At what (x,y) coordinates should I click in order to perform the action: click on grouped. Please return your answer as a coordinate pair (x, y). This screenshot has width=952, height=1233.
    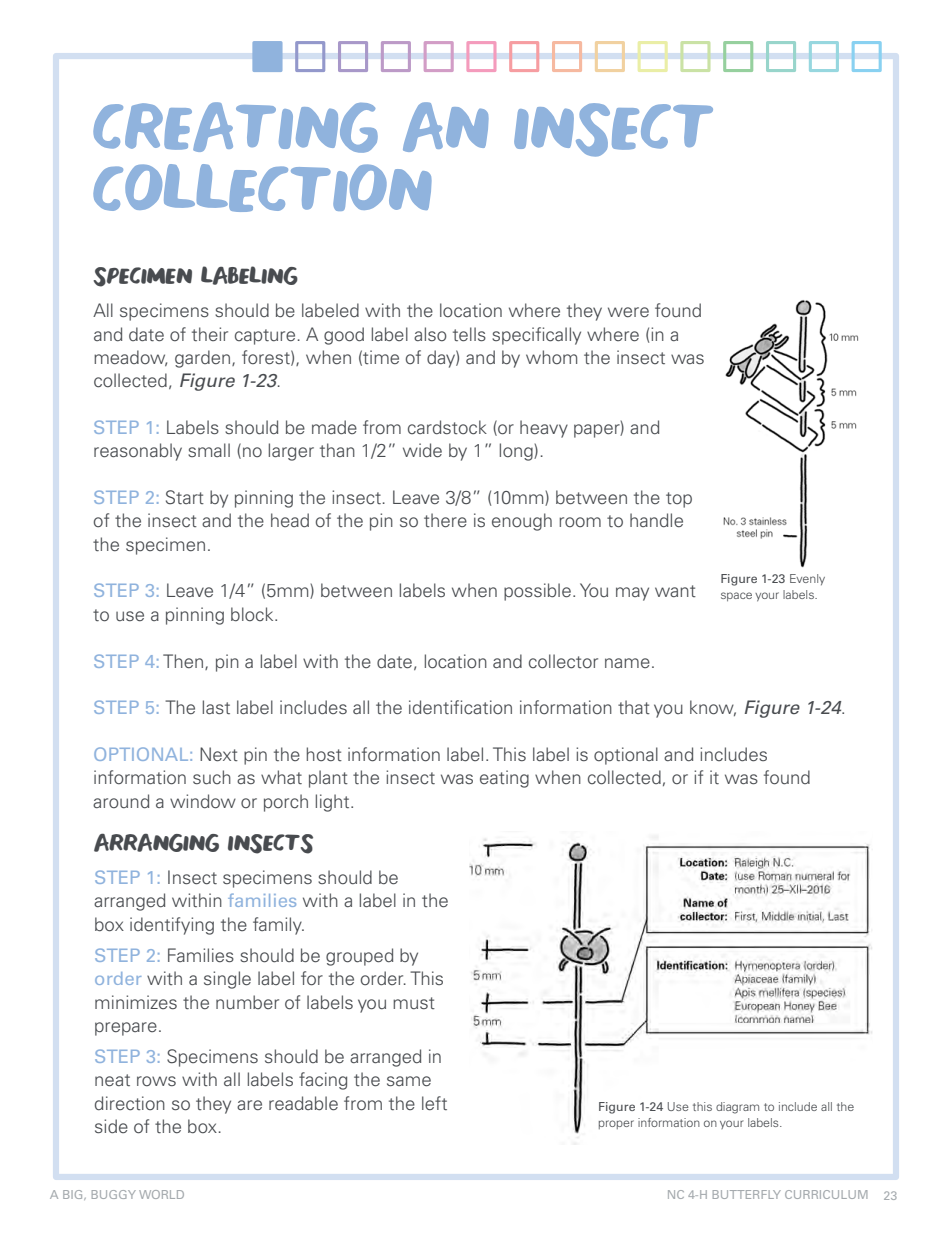
    Looking at the image, I should click on (359, 957).
